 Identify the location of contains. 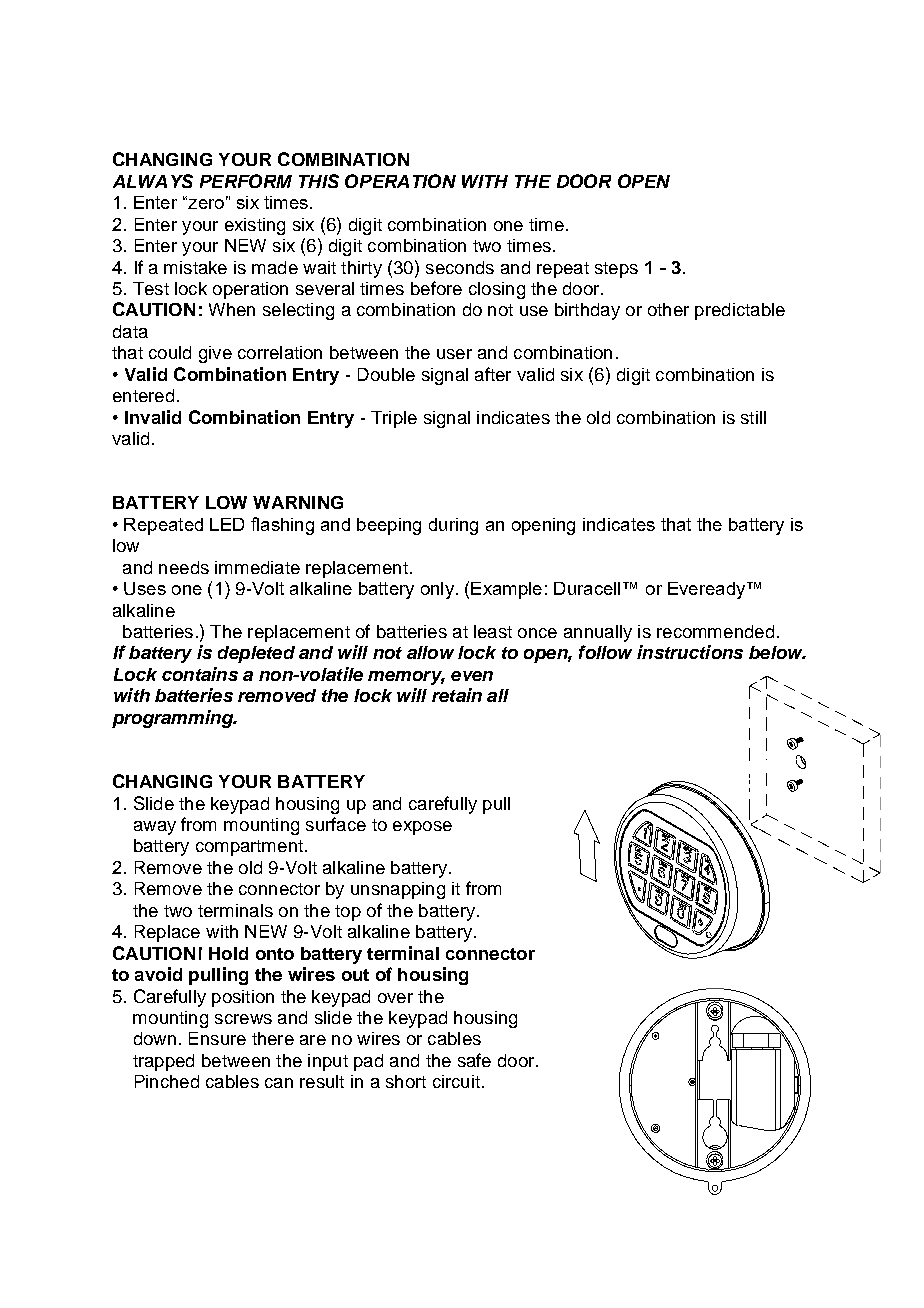
(200, 674).
